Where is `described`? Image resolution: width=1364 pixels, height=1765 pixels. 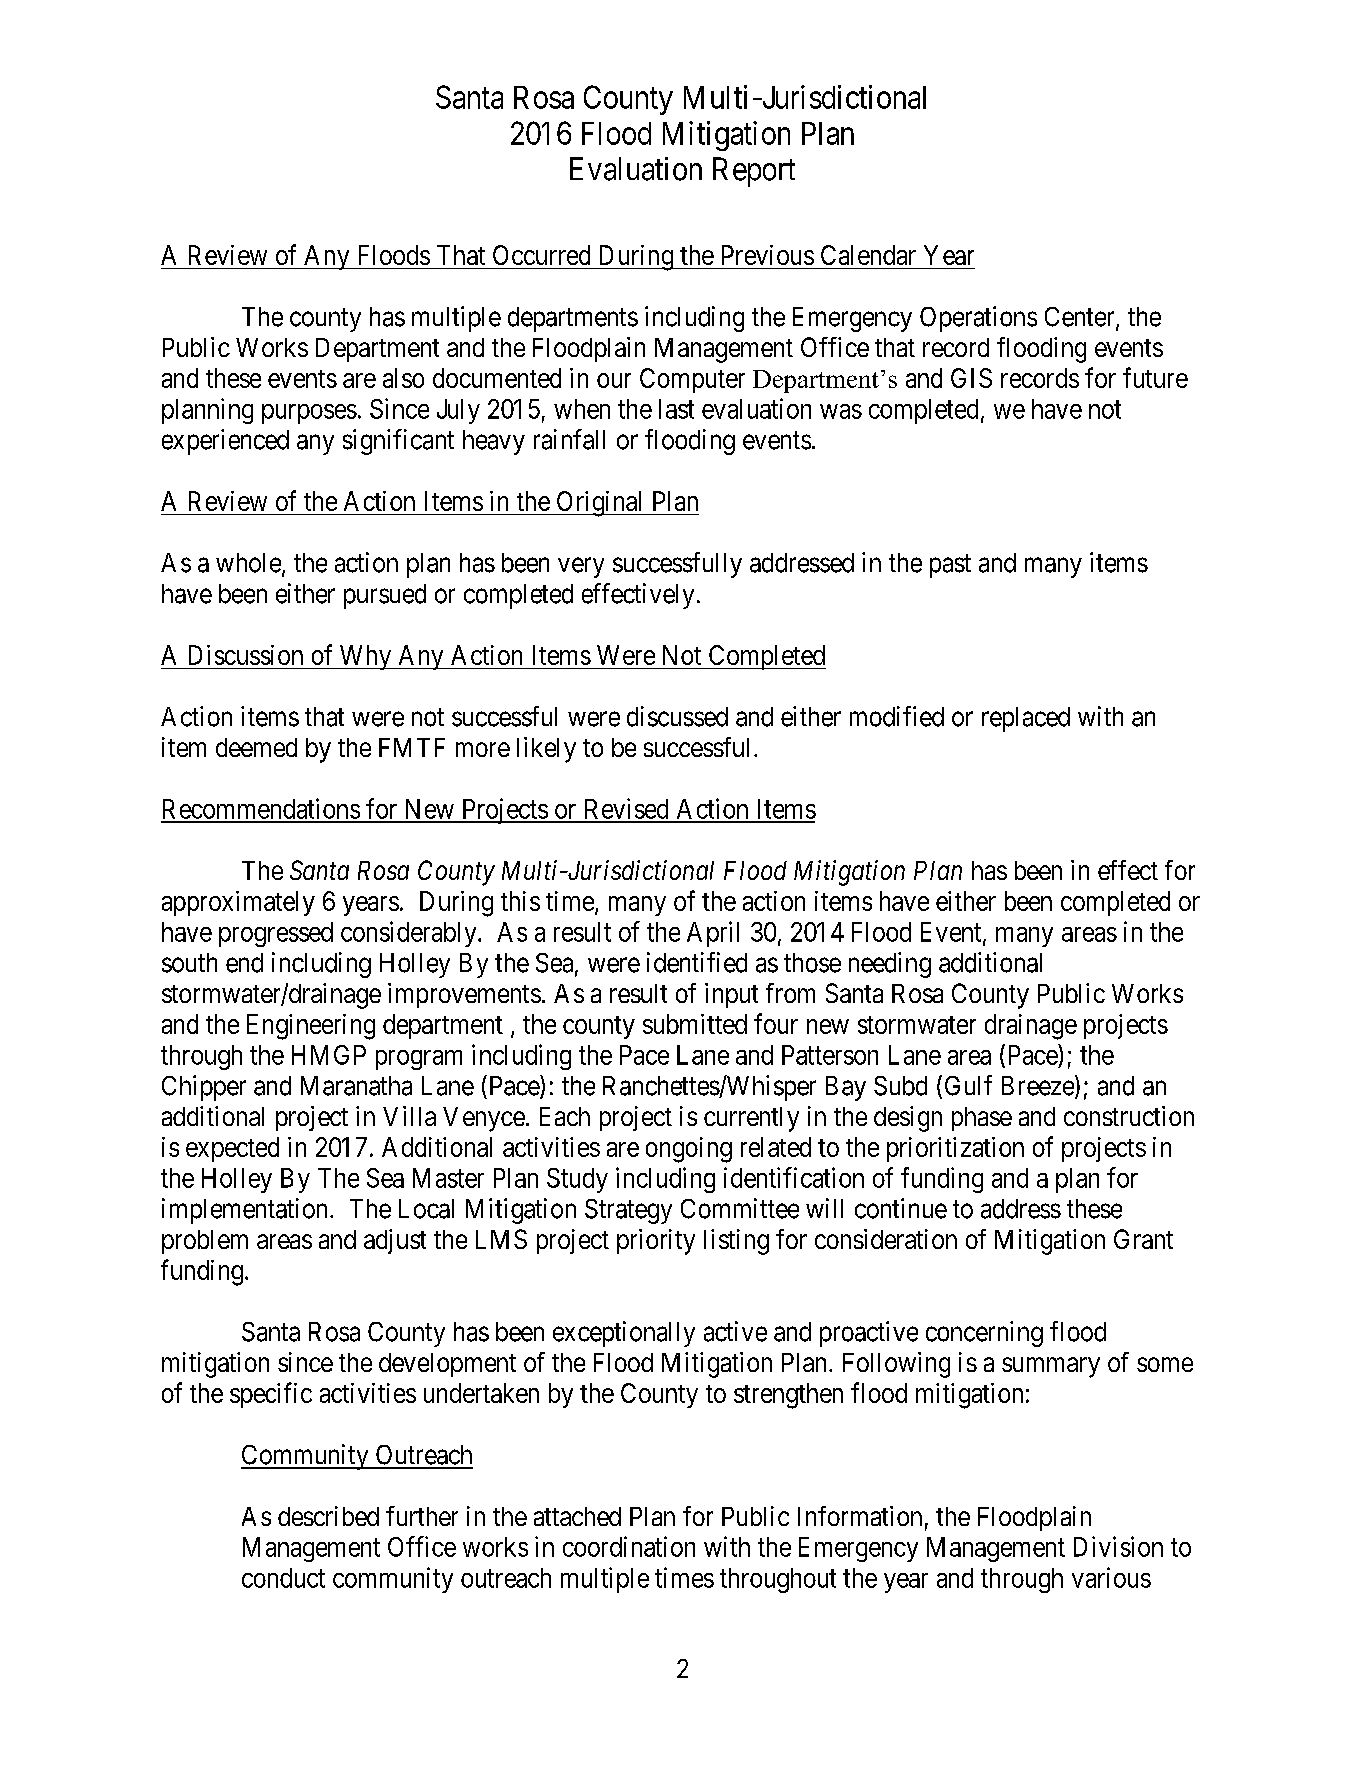 described is located at coordinates (328, 1516).
